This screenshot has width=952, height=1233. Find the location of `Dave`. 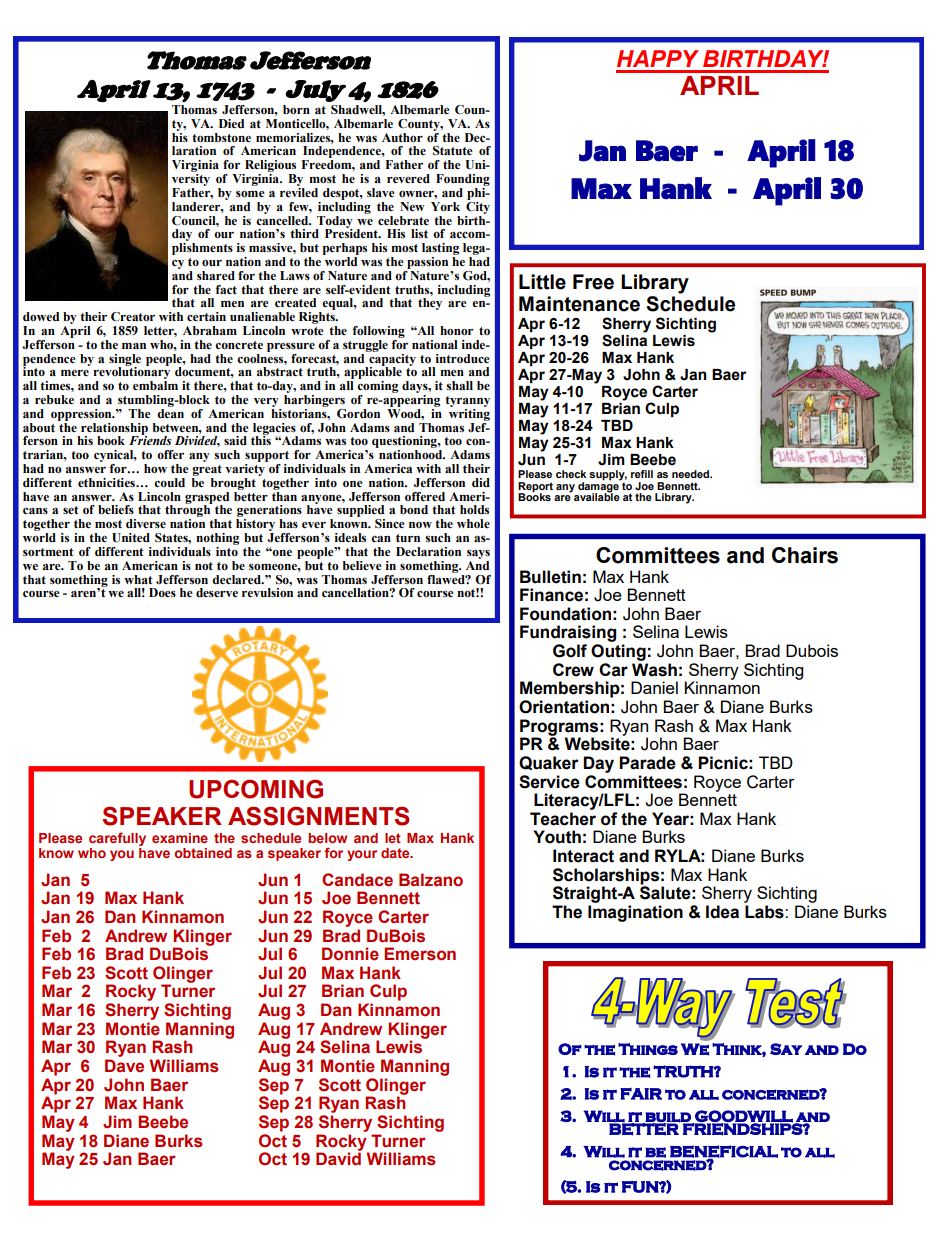

Dave is located at coordinates (124, 1066).
